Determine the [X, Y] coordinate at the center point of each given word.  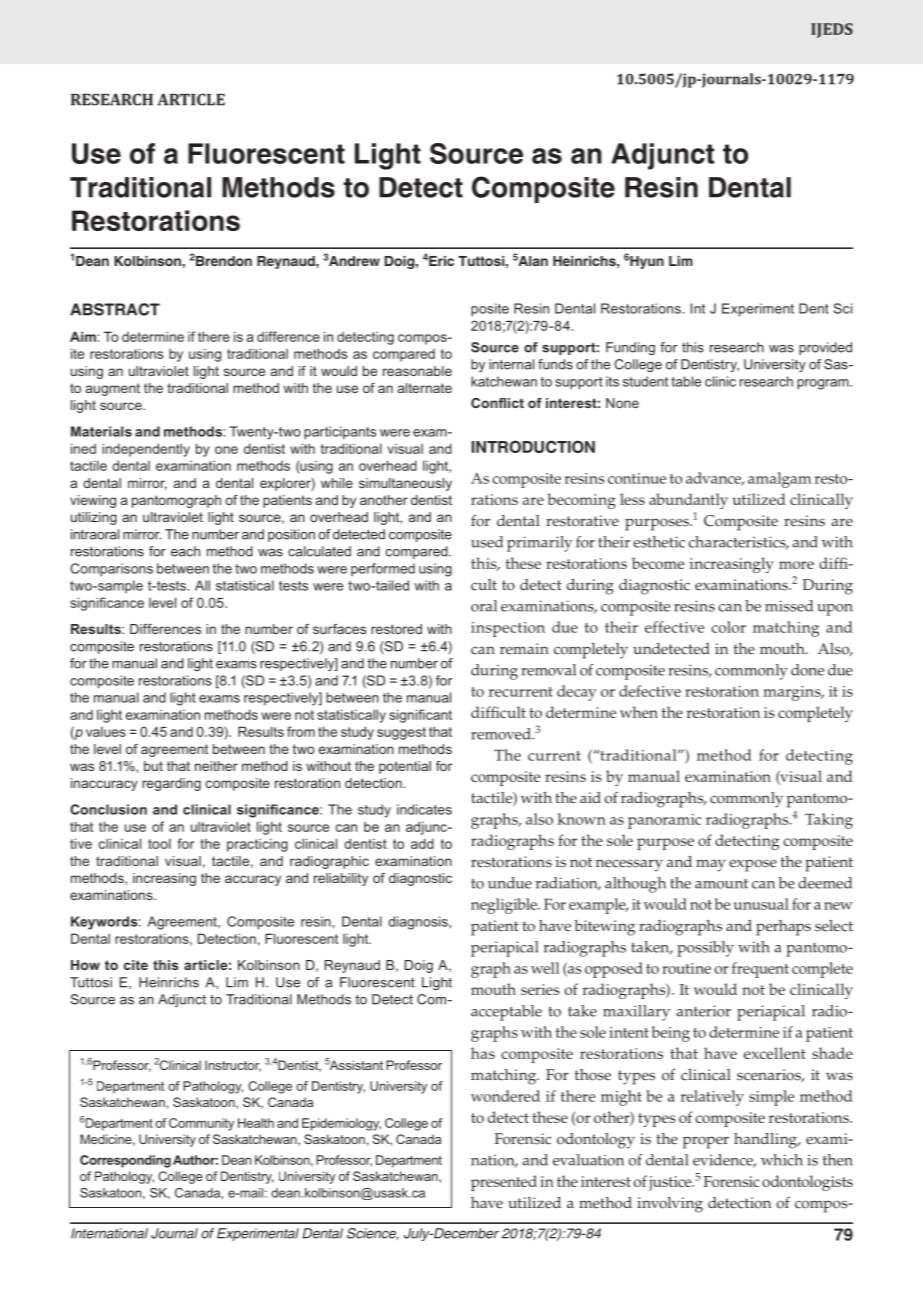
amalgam [780, 480]
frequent [760, 970]
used [487, 542]
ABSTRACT [115, 309]
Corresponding [125, 1161]
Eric [441, 261]
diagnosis [419, 923]
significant [420, 716]
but [153, 766]
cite [136, 965]
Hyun [647, 262]
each [185, 551]
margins [793, 693]
